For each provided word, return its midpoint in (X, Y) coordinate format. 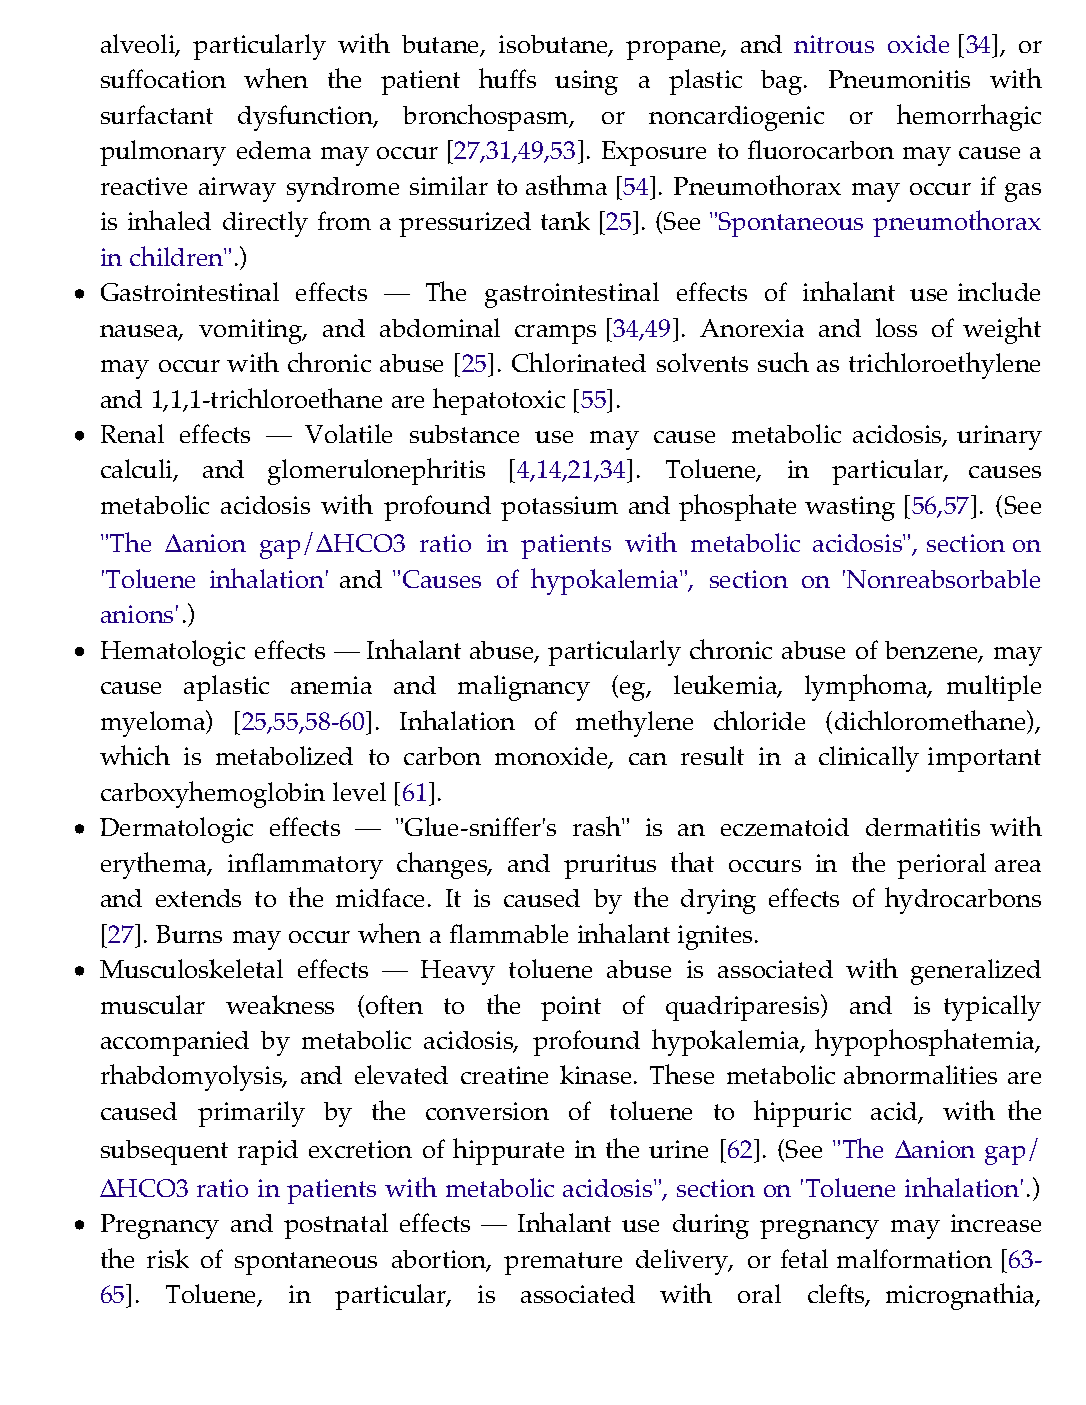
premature (563, 1263)
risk (168, 1258)
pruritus (610, 866)
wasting (850, 508)
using (586, 82)
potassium (559, 508)
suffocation (163, 78)
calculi (138, 470)
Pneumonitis (899, 79)
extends (198, 898)
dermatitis (923, 827)
